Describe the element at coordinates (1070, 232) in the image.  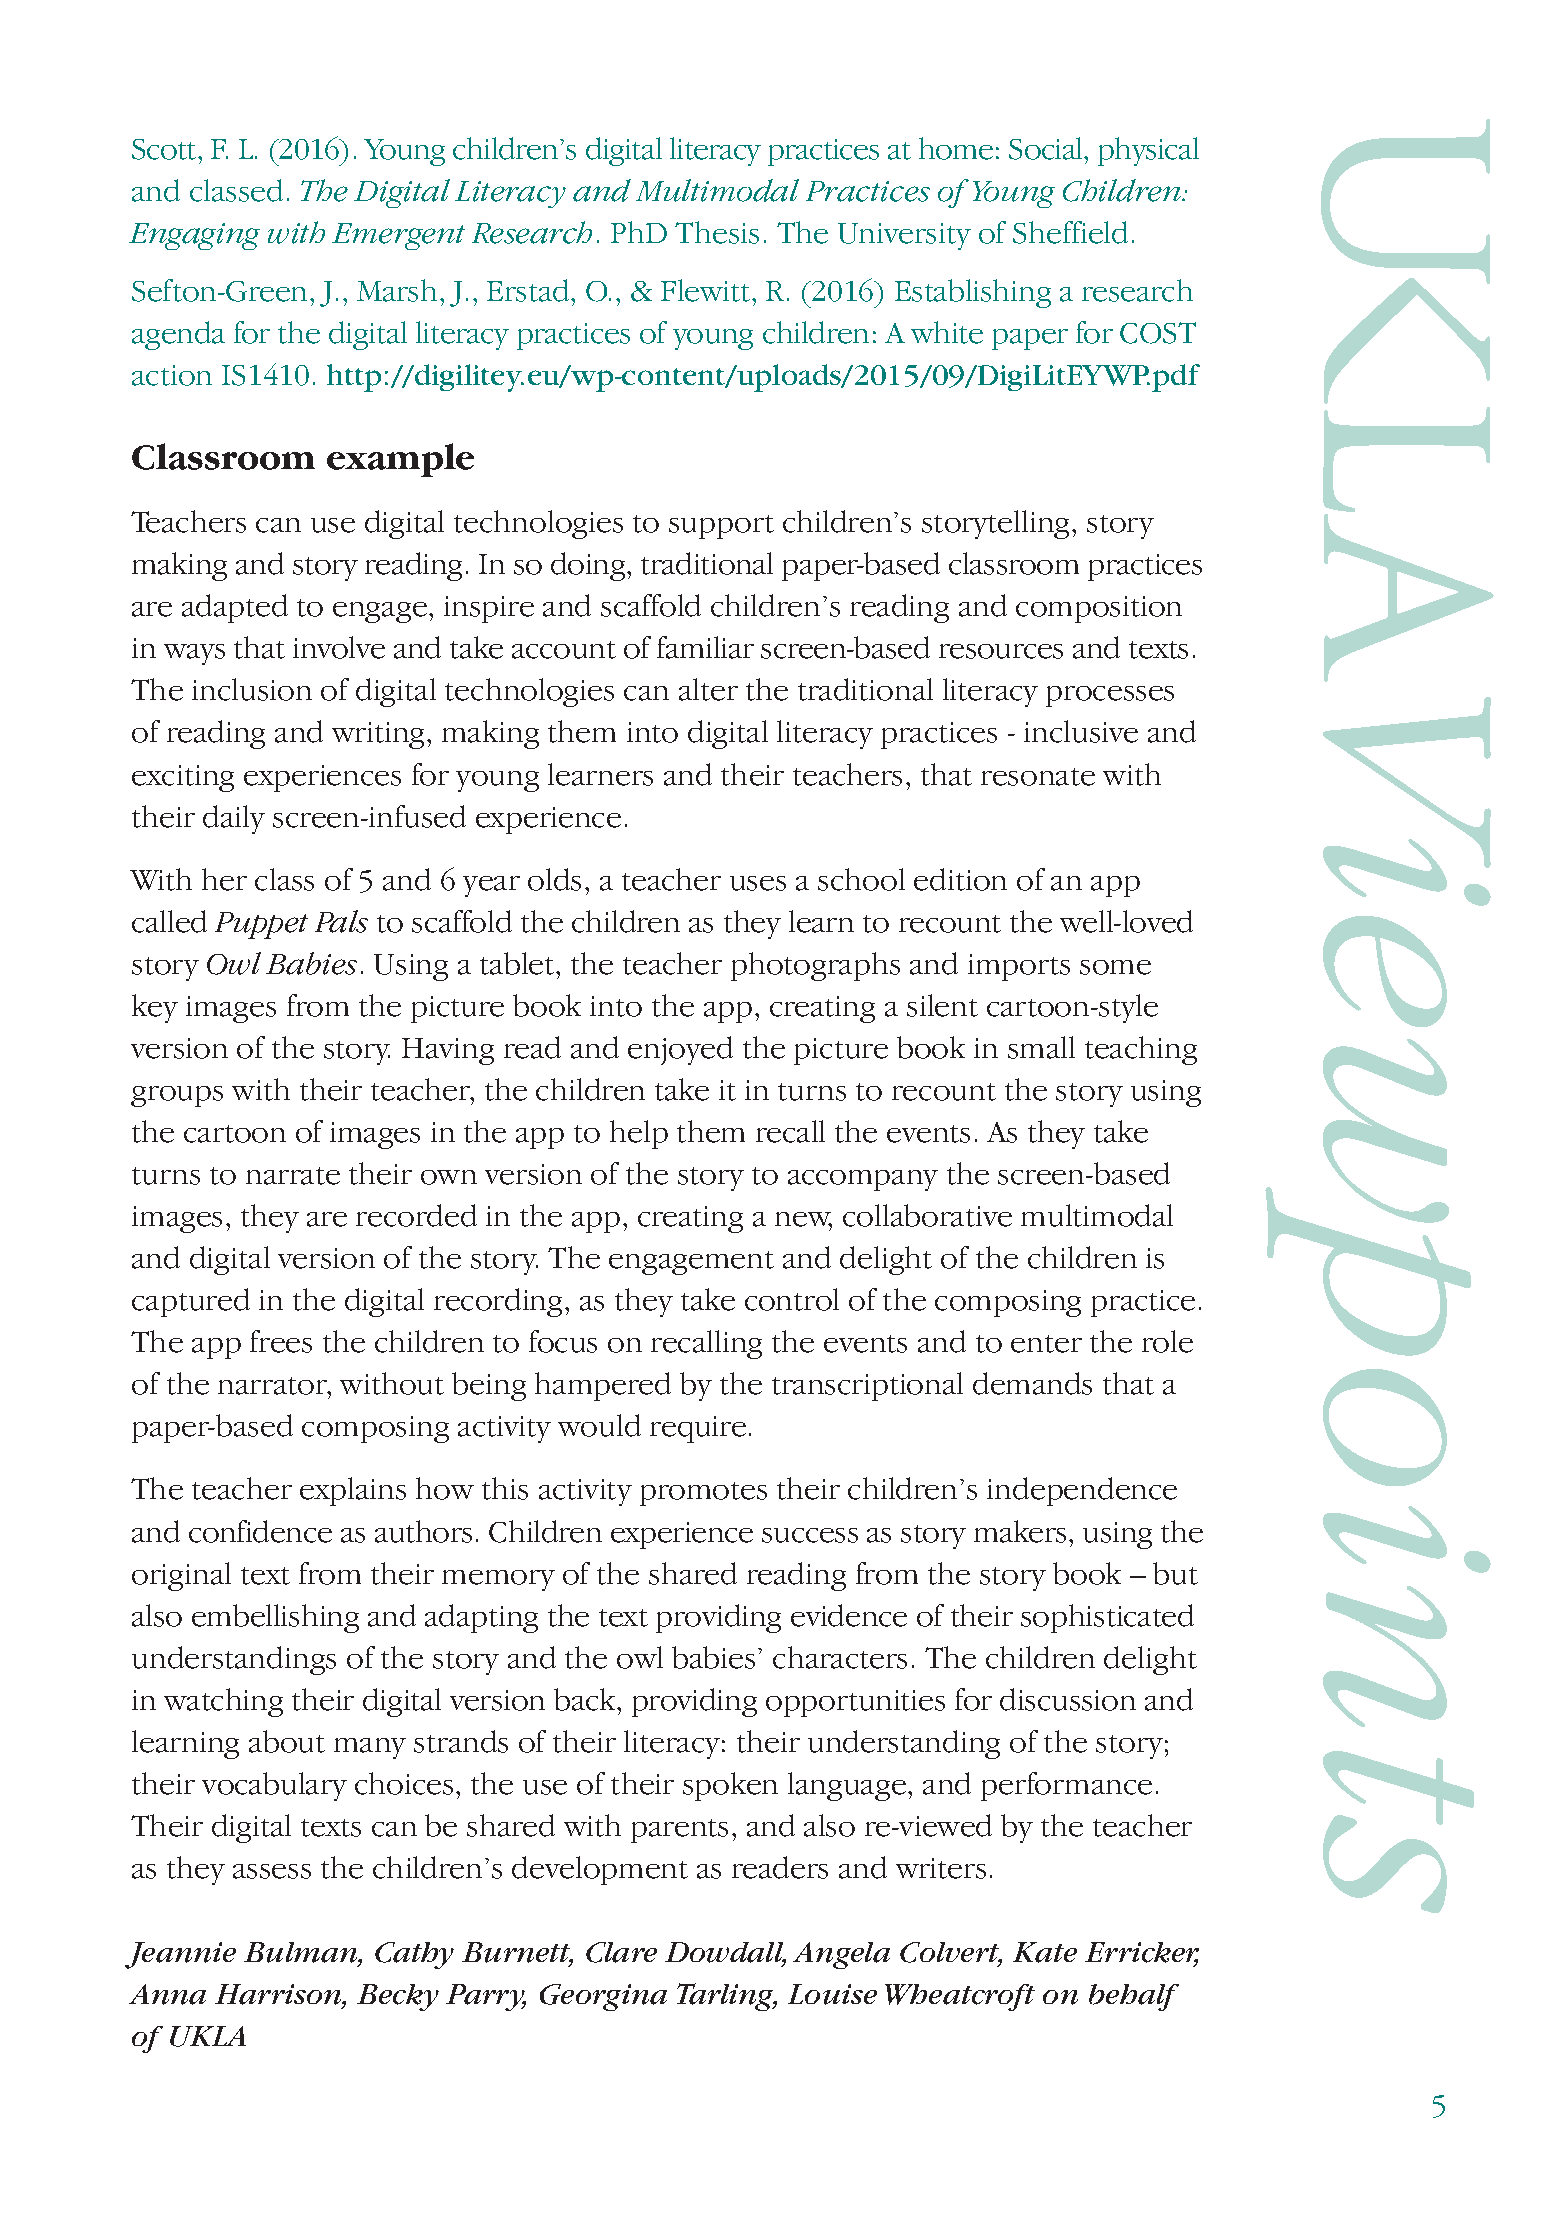
I see `Sheffield` at that location.
